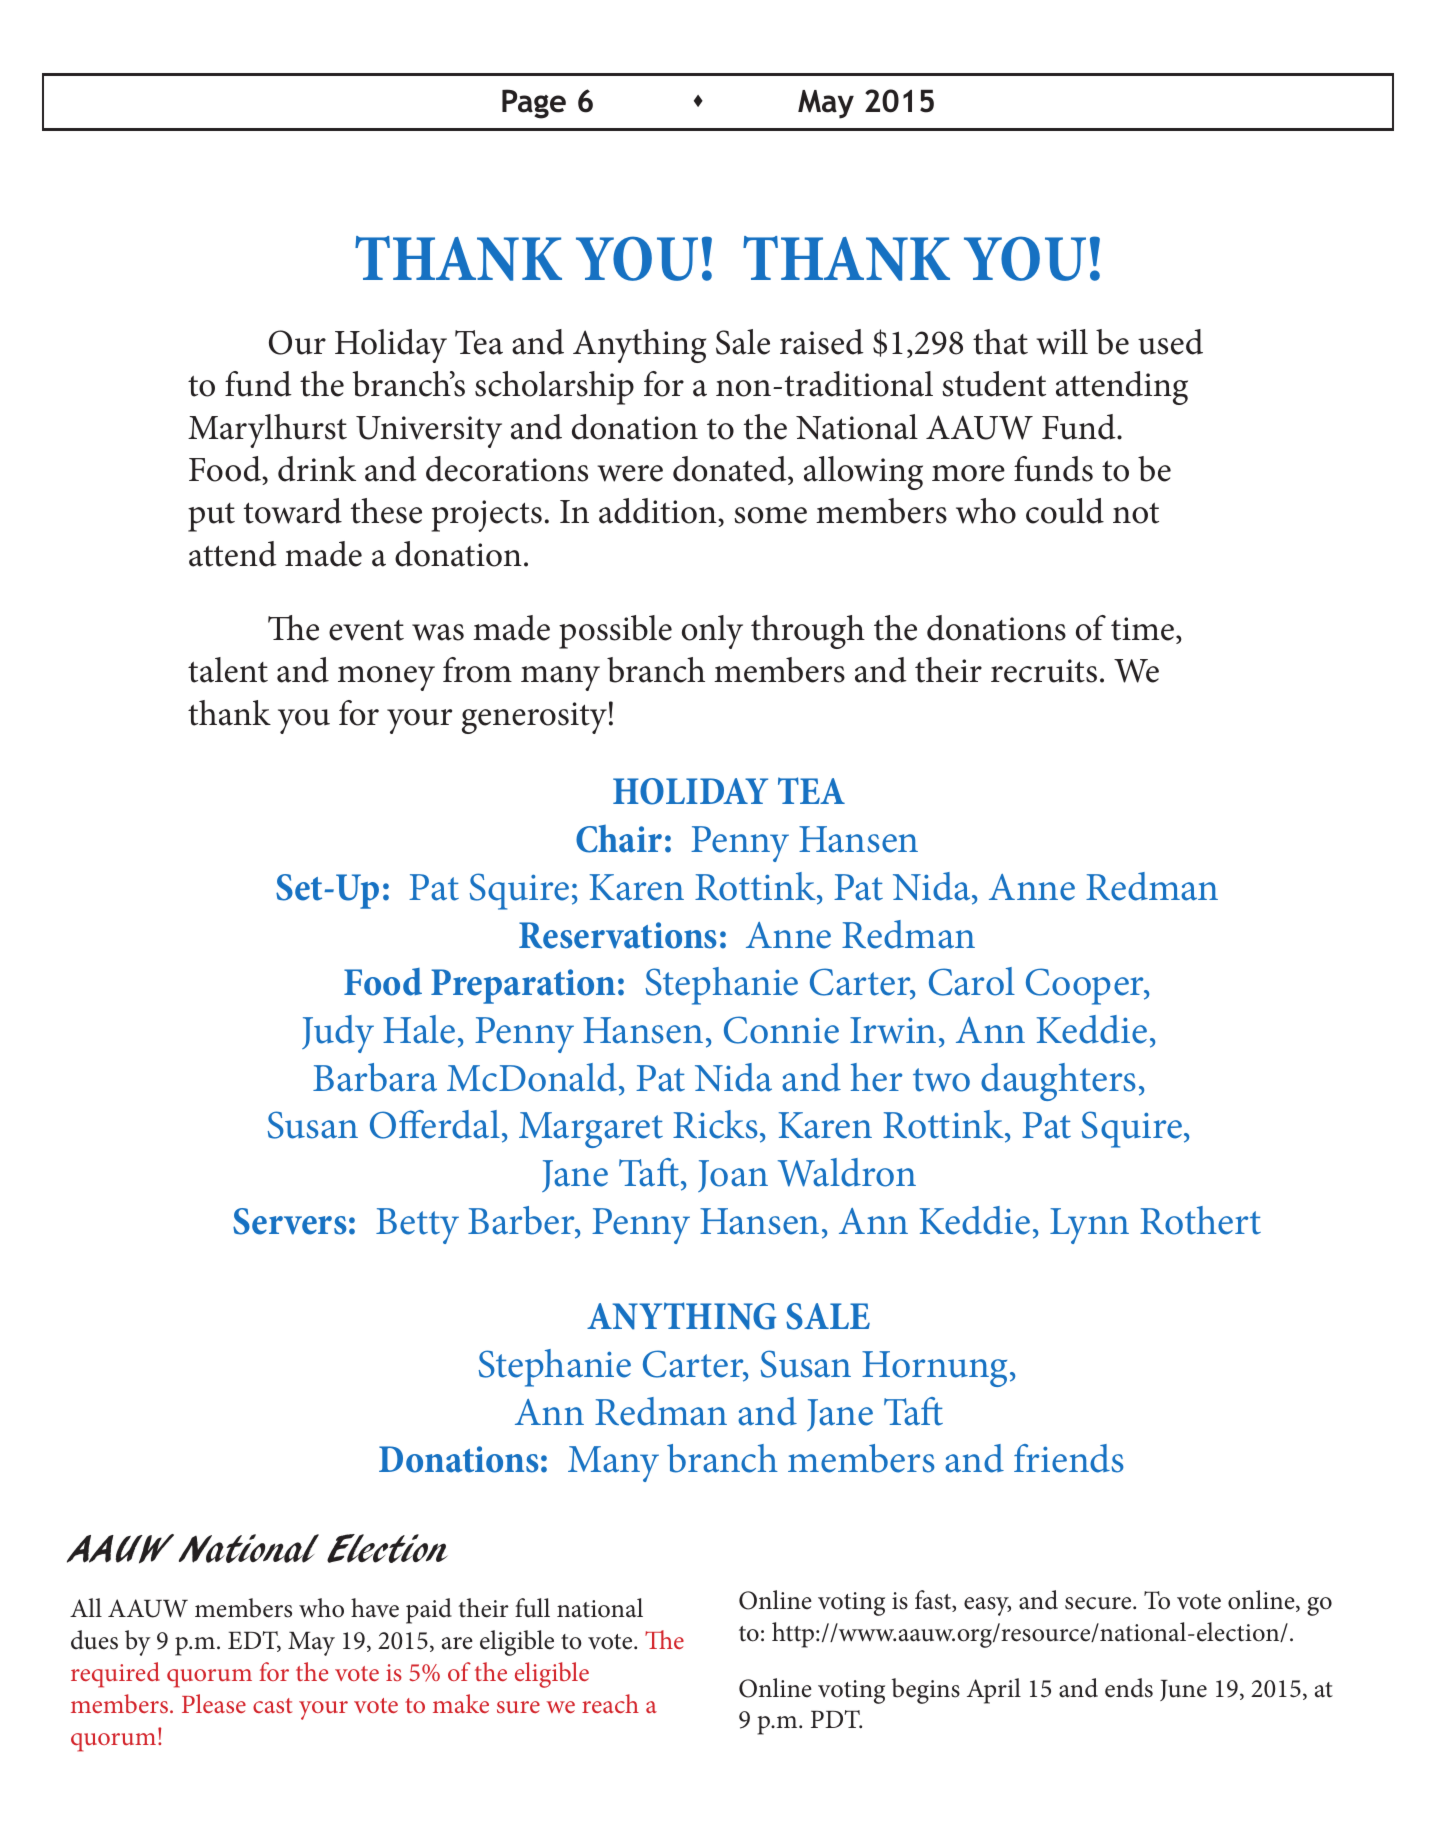 The height and width of the screenshot is (1829, 1432). I want to click on raised, so click(822, 342).
